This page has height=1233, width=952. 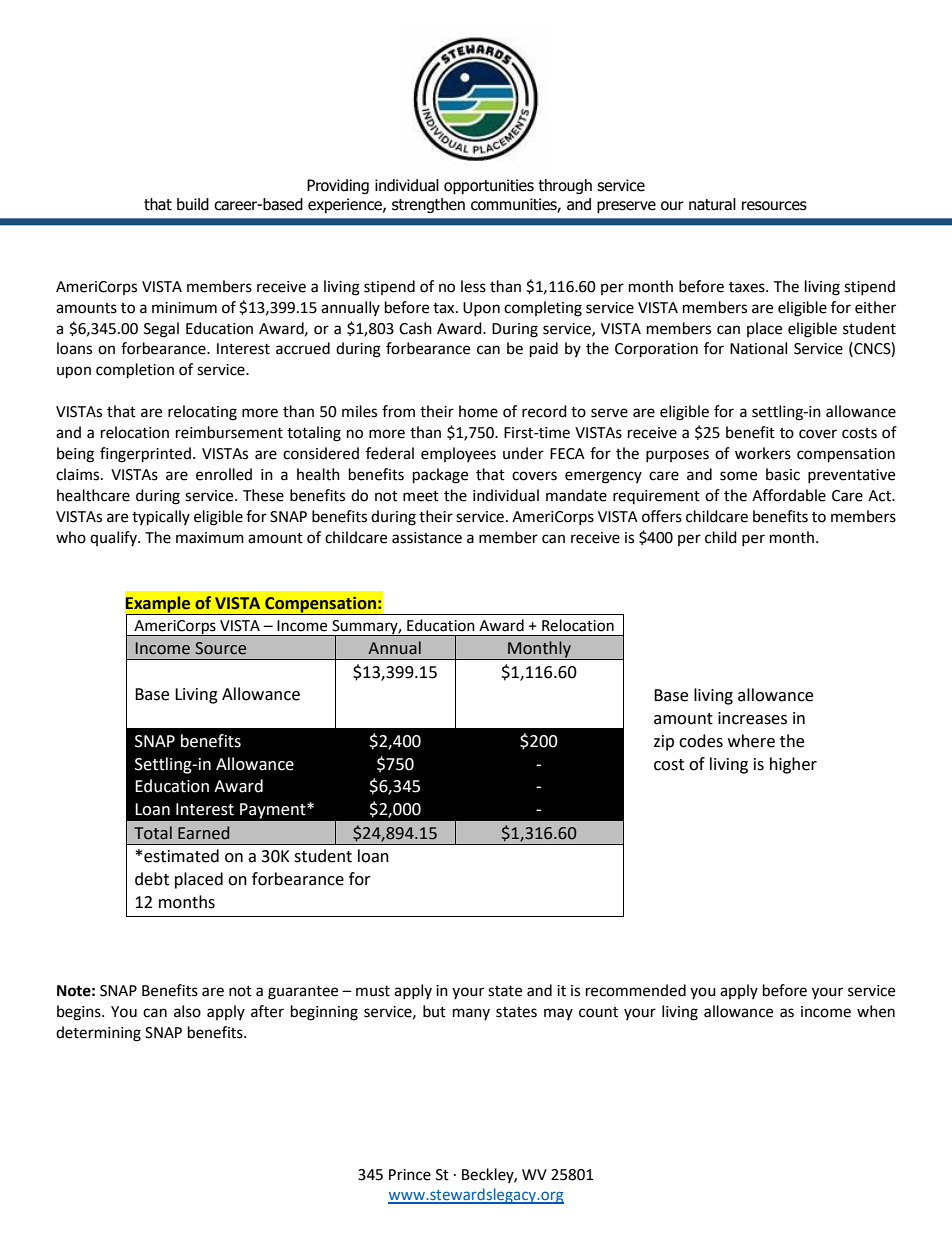 I want to click on zip, so click(x=664, y=743).
